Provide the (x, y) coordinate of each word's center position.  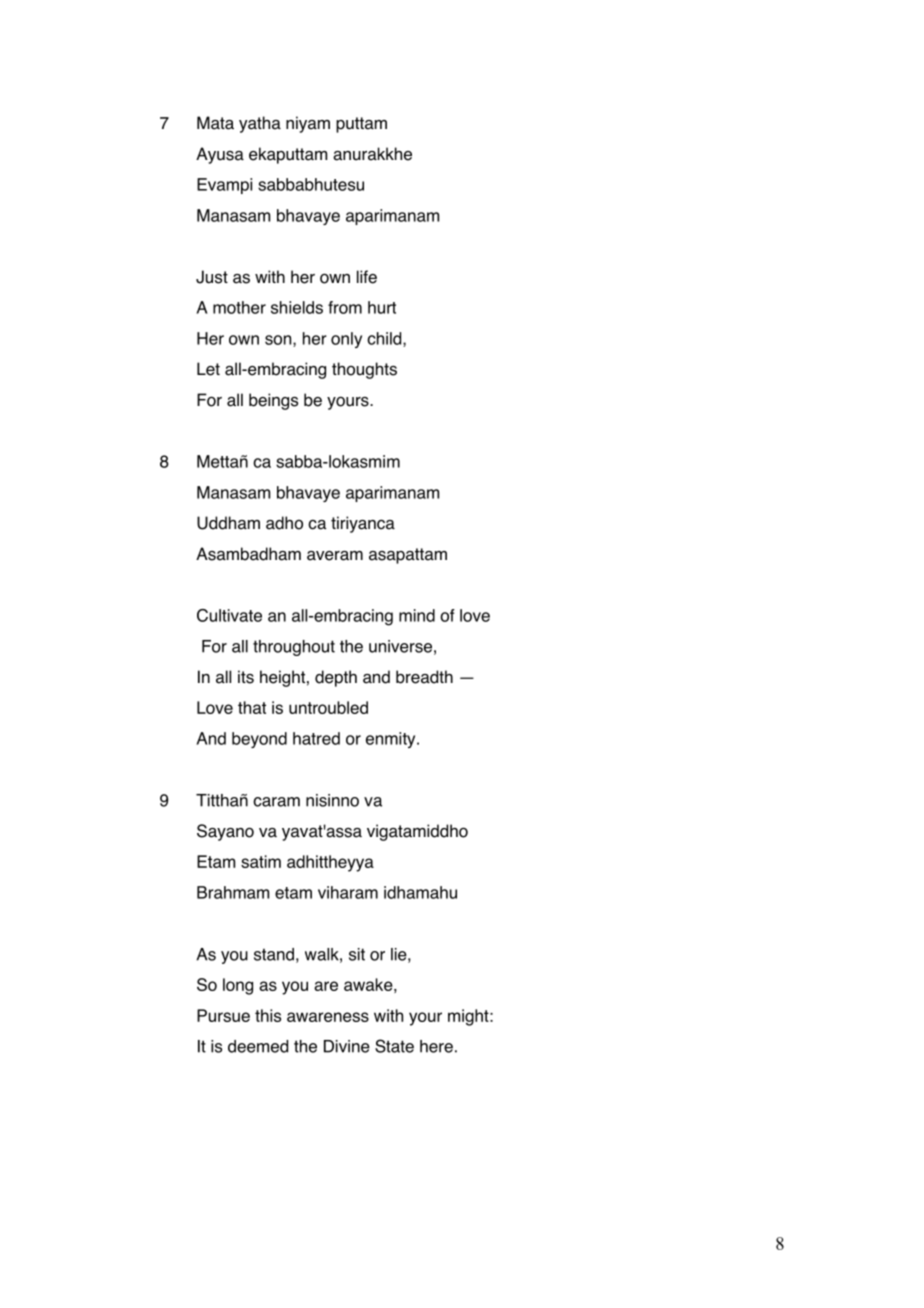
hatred (316, 738)
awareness (328, 1017)
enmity (392, 740)
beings (273, 401)
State (394, 1046)
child (385, 339)
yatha (260, 124)
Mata (215, 123)
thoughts (364, 370)
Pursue (223, 1015)
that (252, 707)
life (367, 277)
